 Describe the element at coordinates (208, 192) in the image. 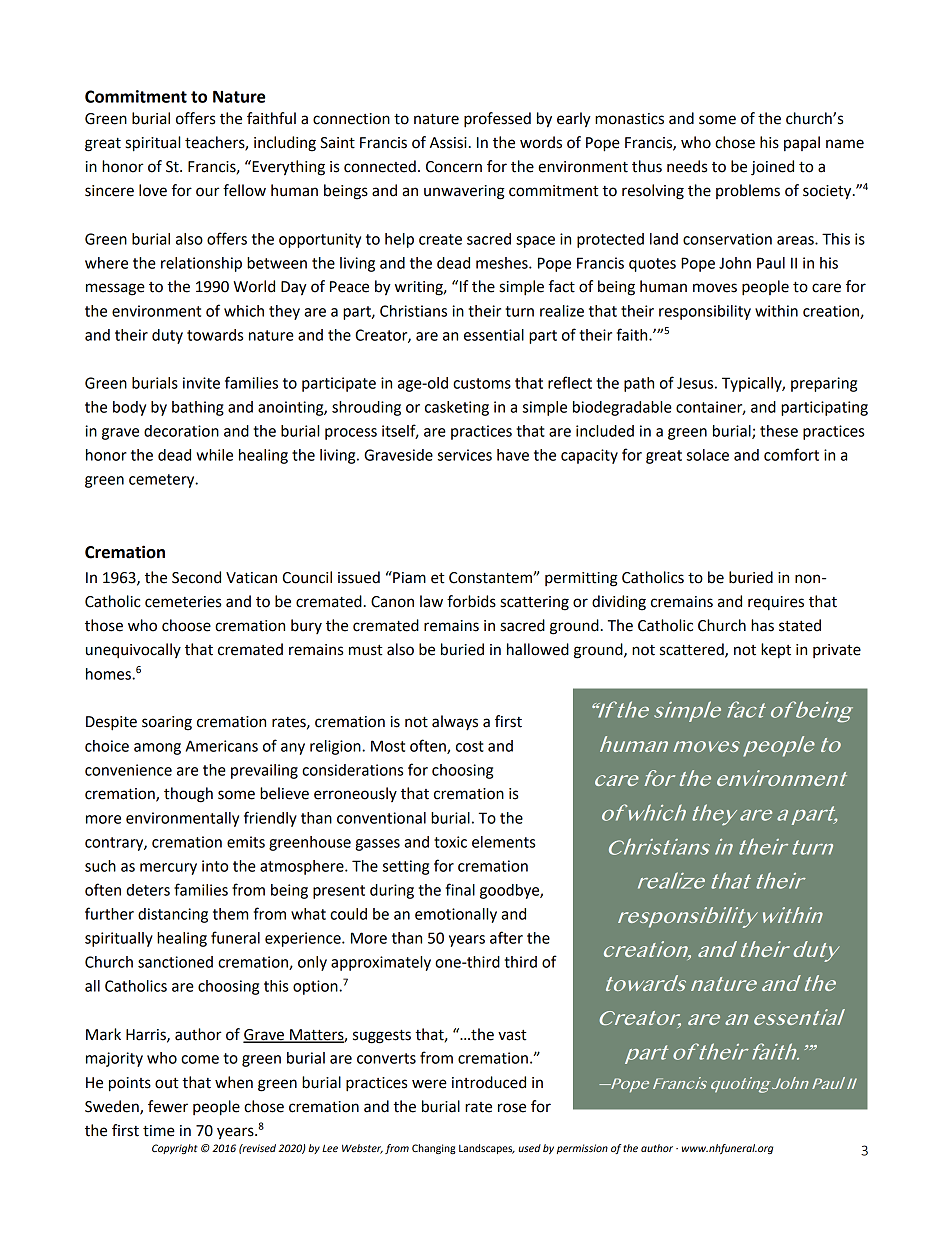

I see `our` at that location.
